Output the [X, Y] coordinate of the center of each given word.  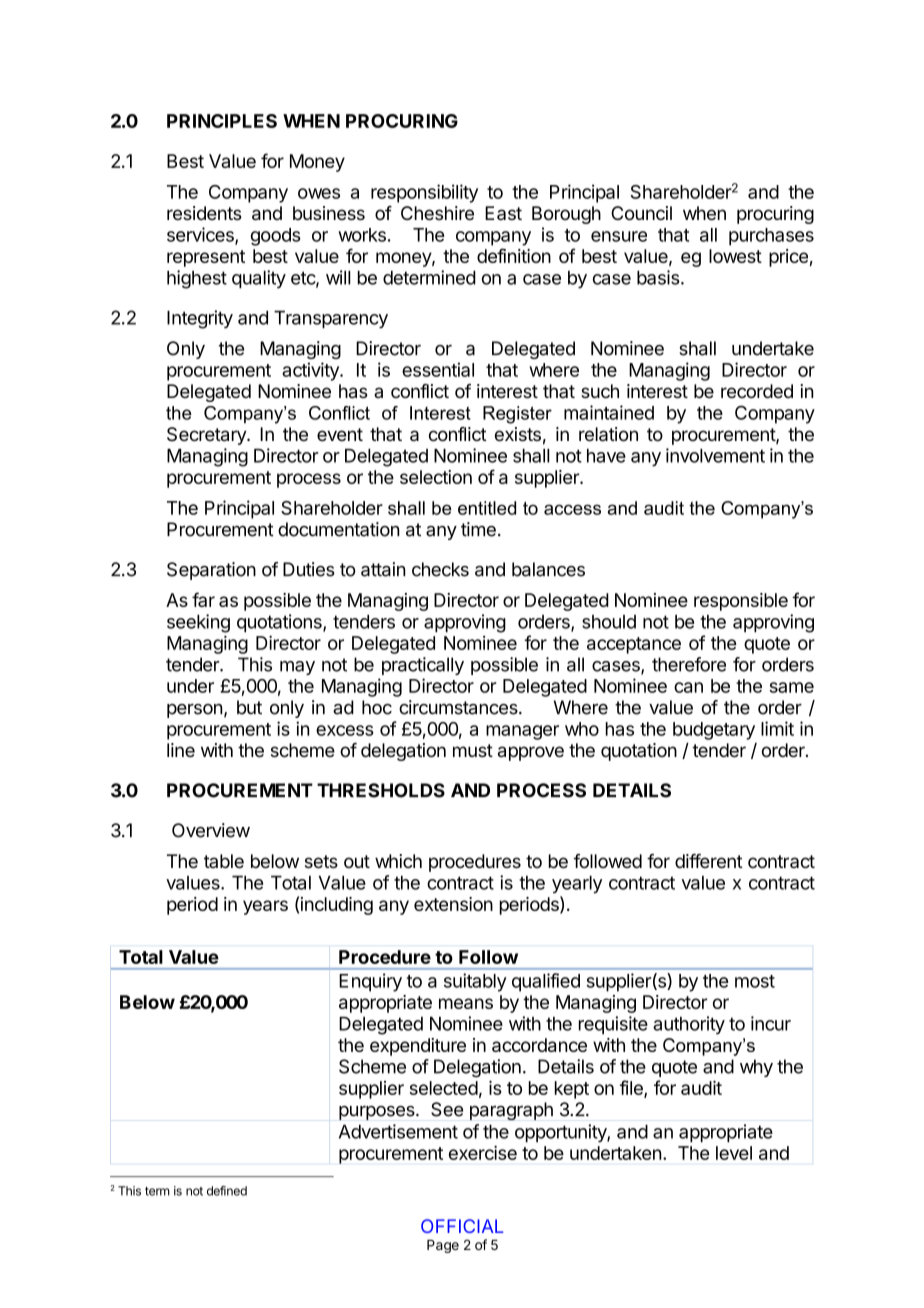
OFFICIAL [462, 1226]
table [224, 861]
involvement [715, 455]
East [503, 213]
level [734, 1153]
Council [641, 213]
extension [453, 904]
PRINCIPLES [222, 121]
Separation [211, 571]
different [709, 861]
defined [227, 1191]
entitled [487, 508]
